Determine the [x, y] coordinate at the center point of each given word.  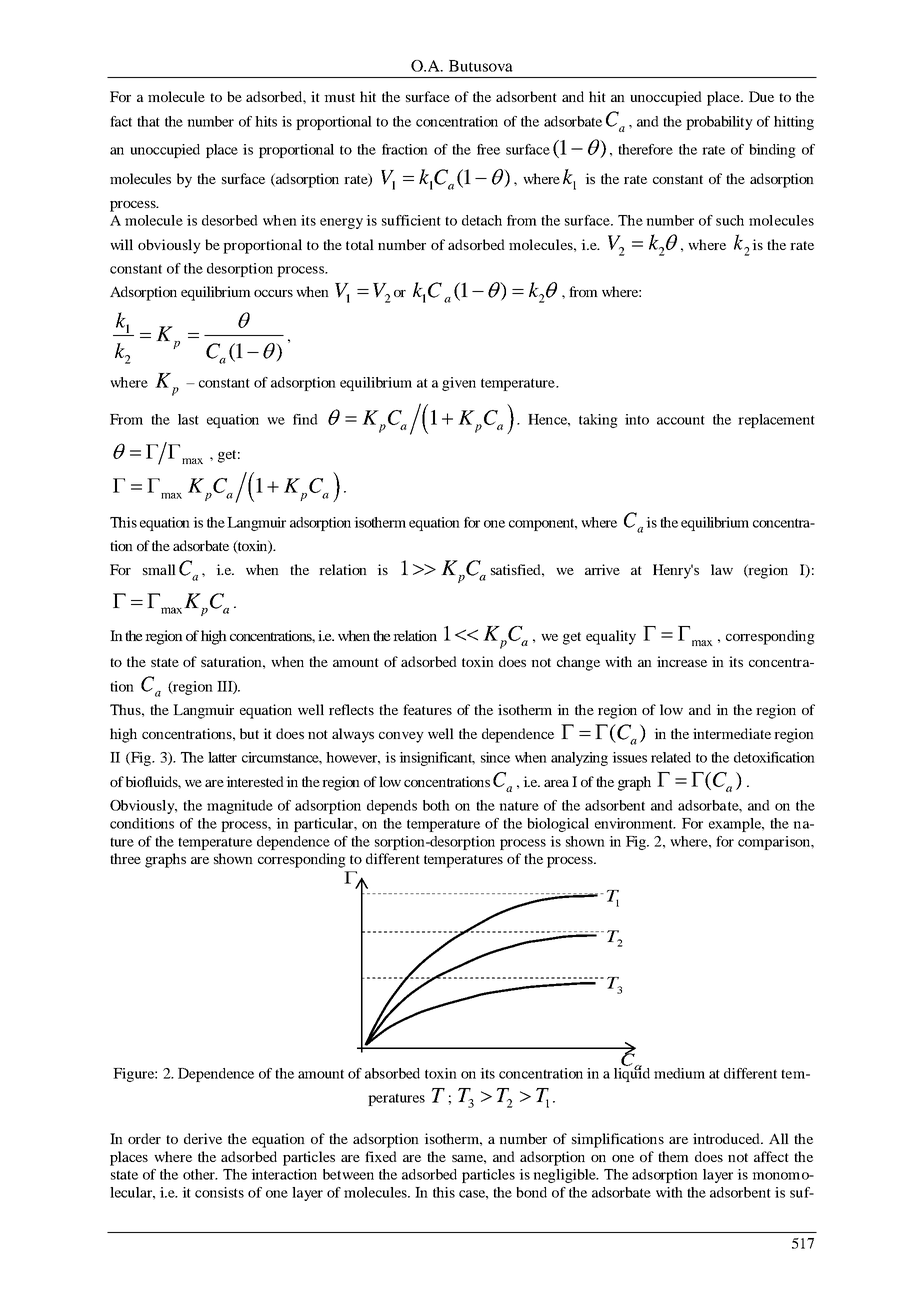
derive [203, 1138]
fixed [381, 1156]
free [488, 149]
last [188, 419]
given [459, 384]
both [436, 805]
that [148, 121]
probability [719, 123]
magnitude [240, 807]
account [681, 420]
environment [635, 823]
